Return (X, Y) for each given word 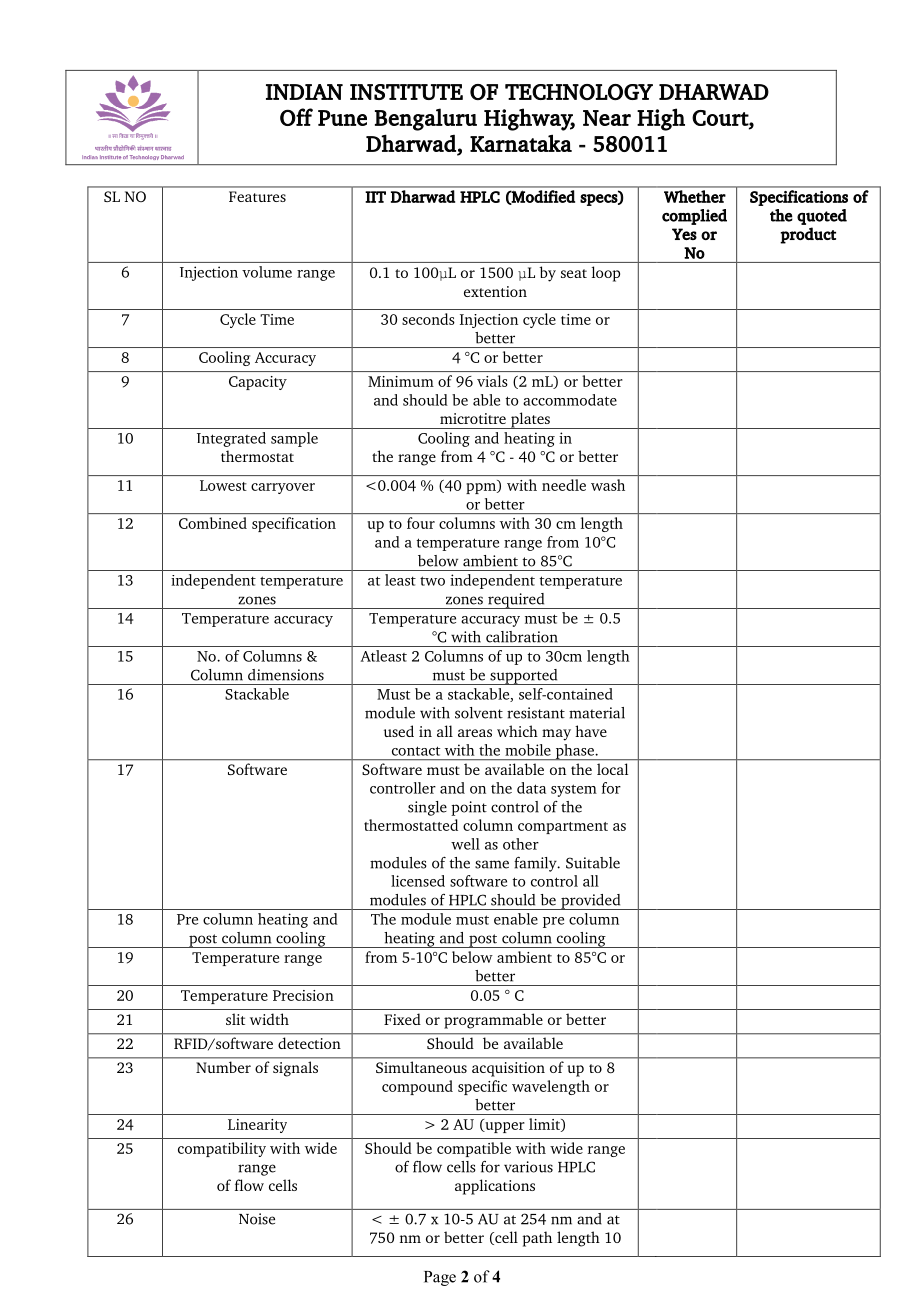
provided (591, 902)
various (528, 1167)
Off (296, 117)
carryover (283, 488)
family (536, 864)
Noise (257, 1219)
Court (721, 119)
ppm (482, 488)
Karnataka (521, 143)
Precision (303, 995)
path (537, 1239)
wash (608, 485)
